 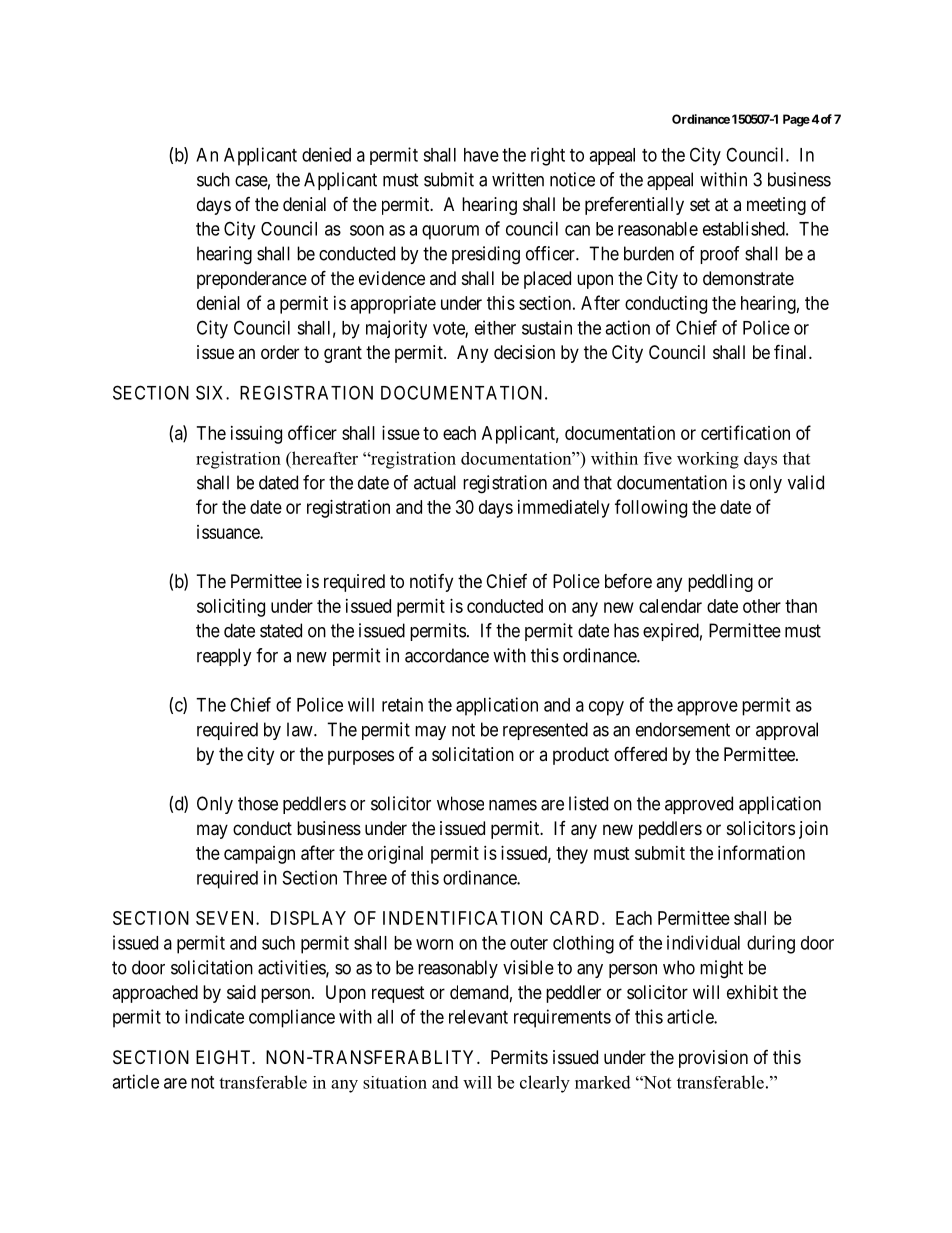 What do you see at coordinates (762, 606) in the page?
I see `other` at bounding box center [762, 606].
